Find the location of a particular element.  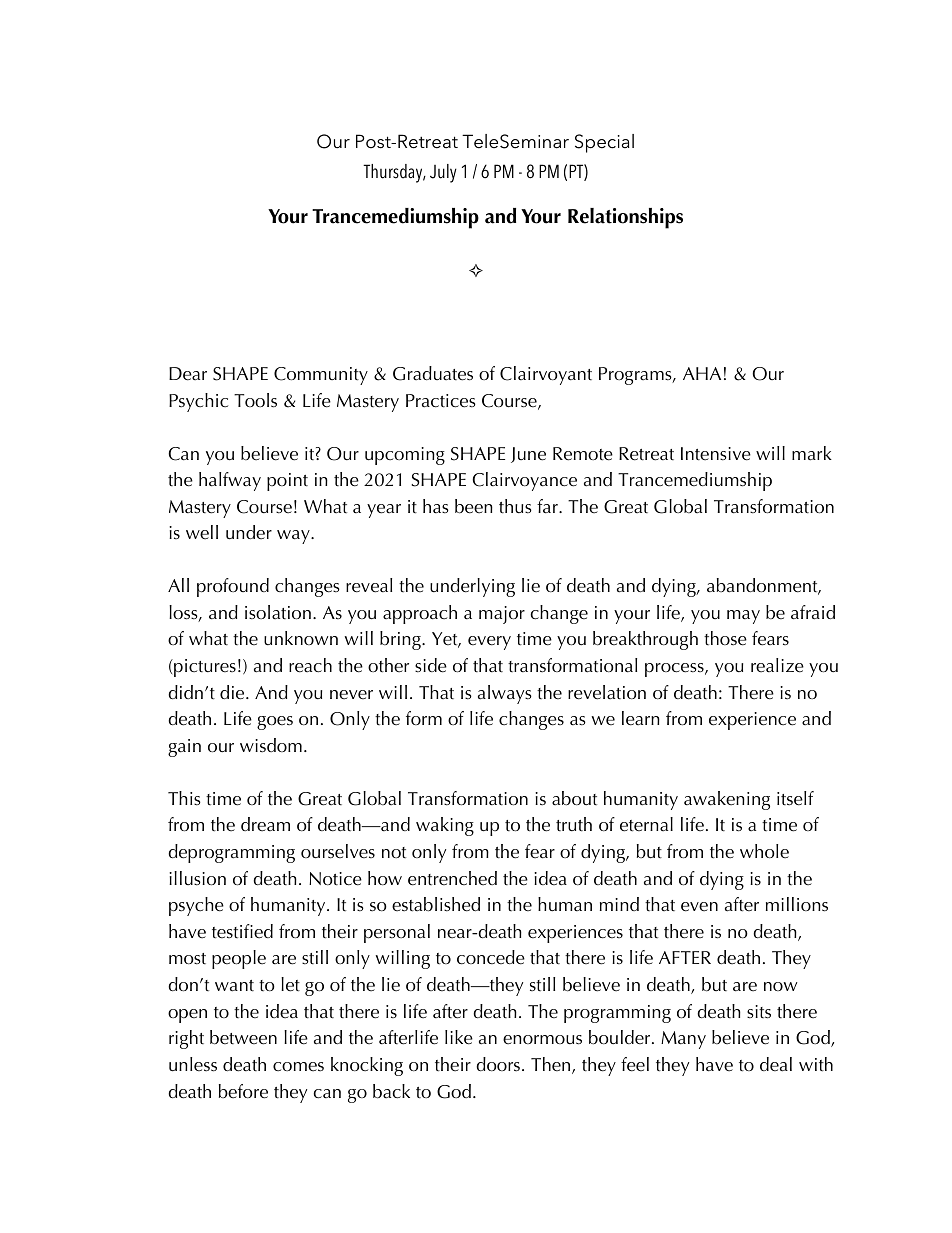

even is located at coordinates (699, 907).
